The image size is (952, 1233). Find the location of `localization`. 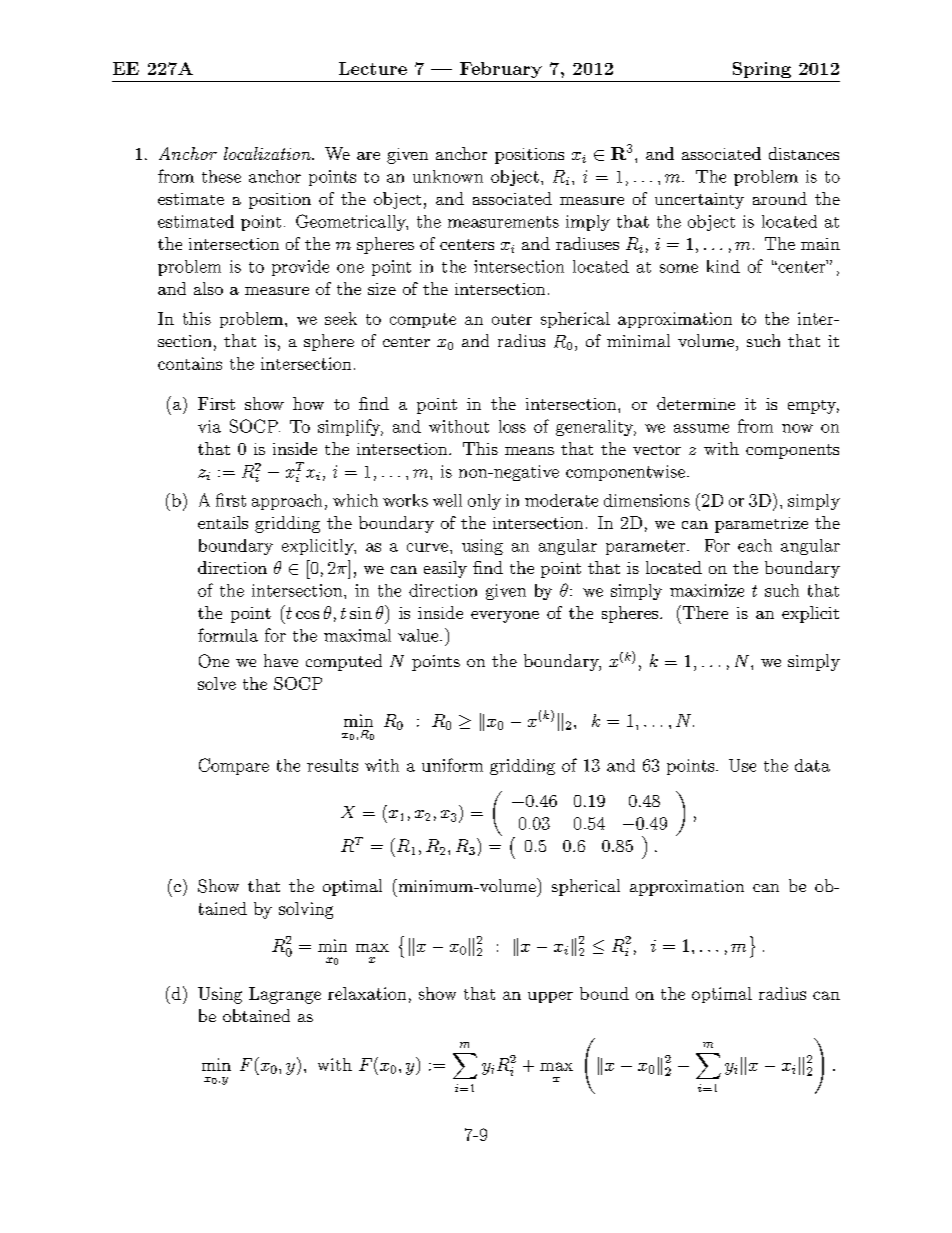

localization is located at coordinates (268, 153).
